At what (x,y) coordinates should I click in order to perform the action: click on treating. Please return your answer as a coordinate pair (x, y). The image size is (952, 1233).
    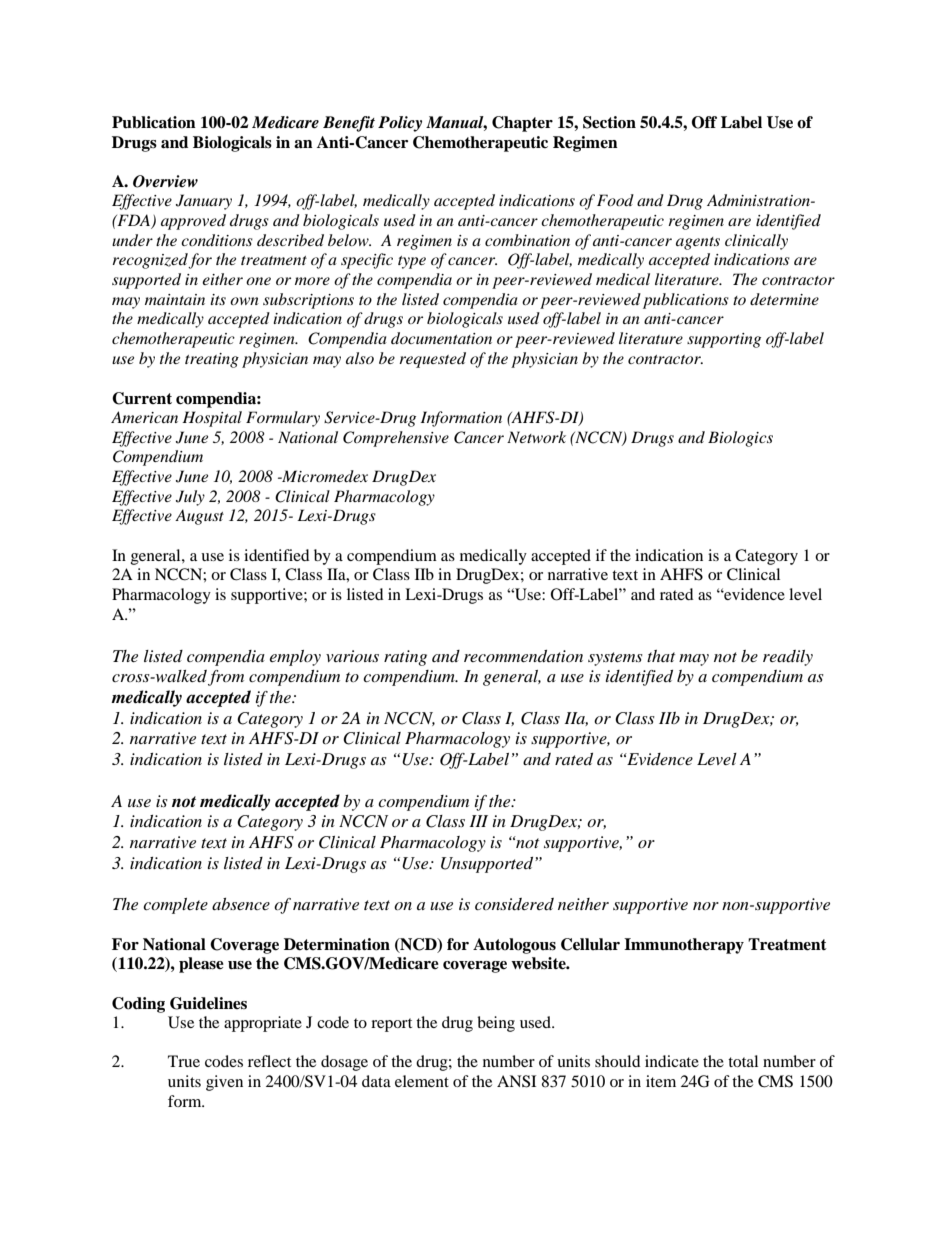
    Looking at the image, I should click on (212, 360).
